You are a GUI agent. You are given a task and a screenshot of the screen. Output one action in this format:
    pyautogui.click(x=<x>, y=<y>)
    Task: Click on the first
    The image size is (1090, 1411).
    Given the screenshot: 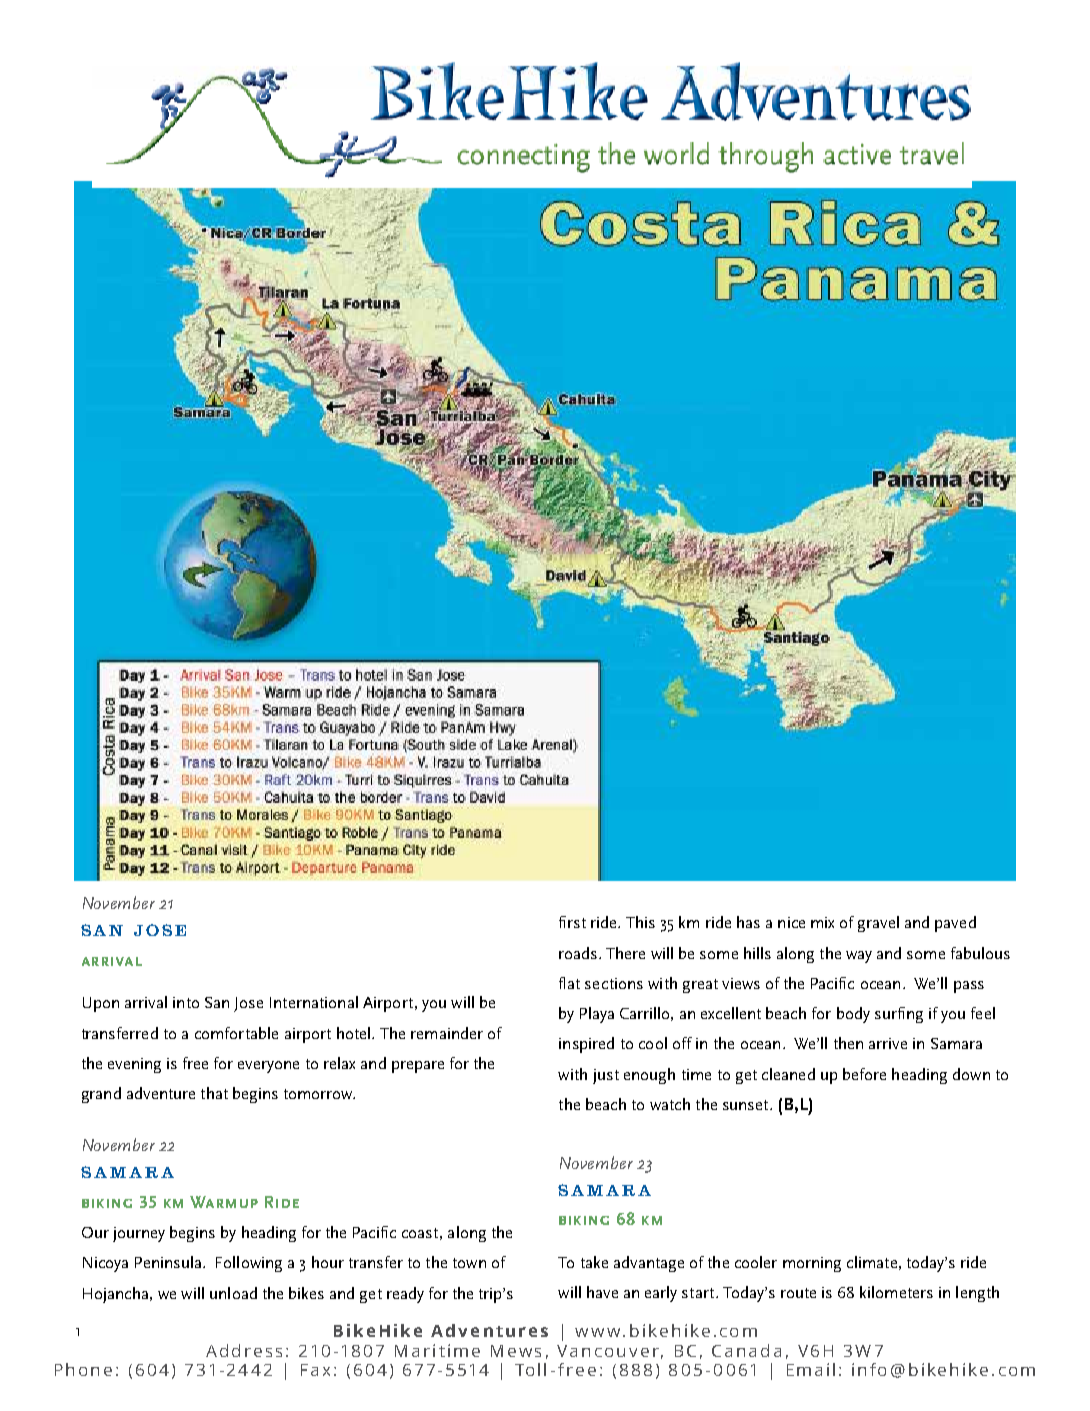 What is the action you would take?
    pyautogui.click(x=572, y=922)
